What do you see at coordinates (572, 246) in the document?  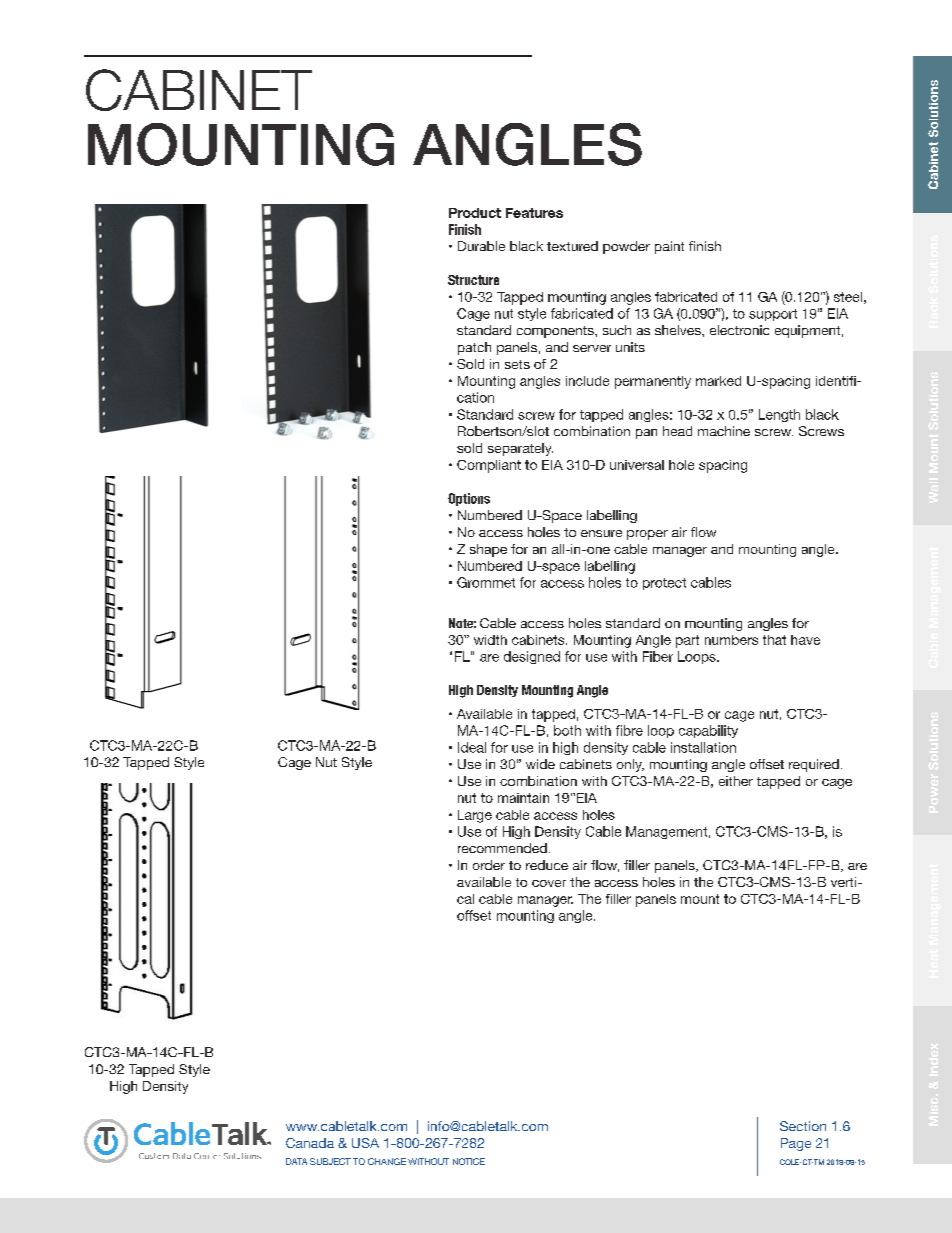 I see `textured` at bounding box center [572, 246].
